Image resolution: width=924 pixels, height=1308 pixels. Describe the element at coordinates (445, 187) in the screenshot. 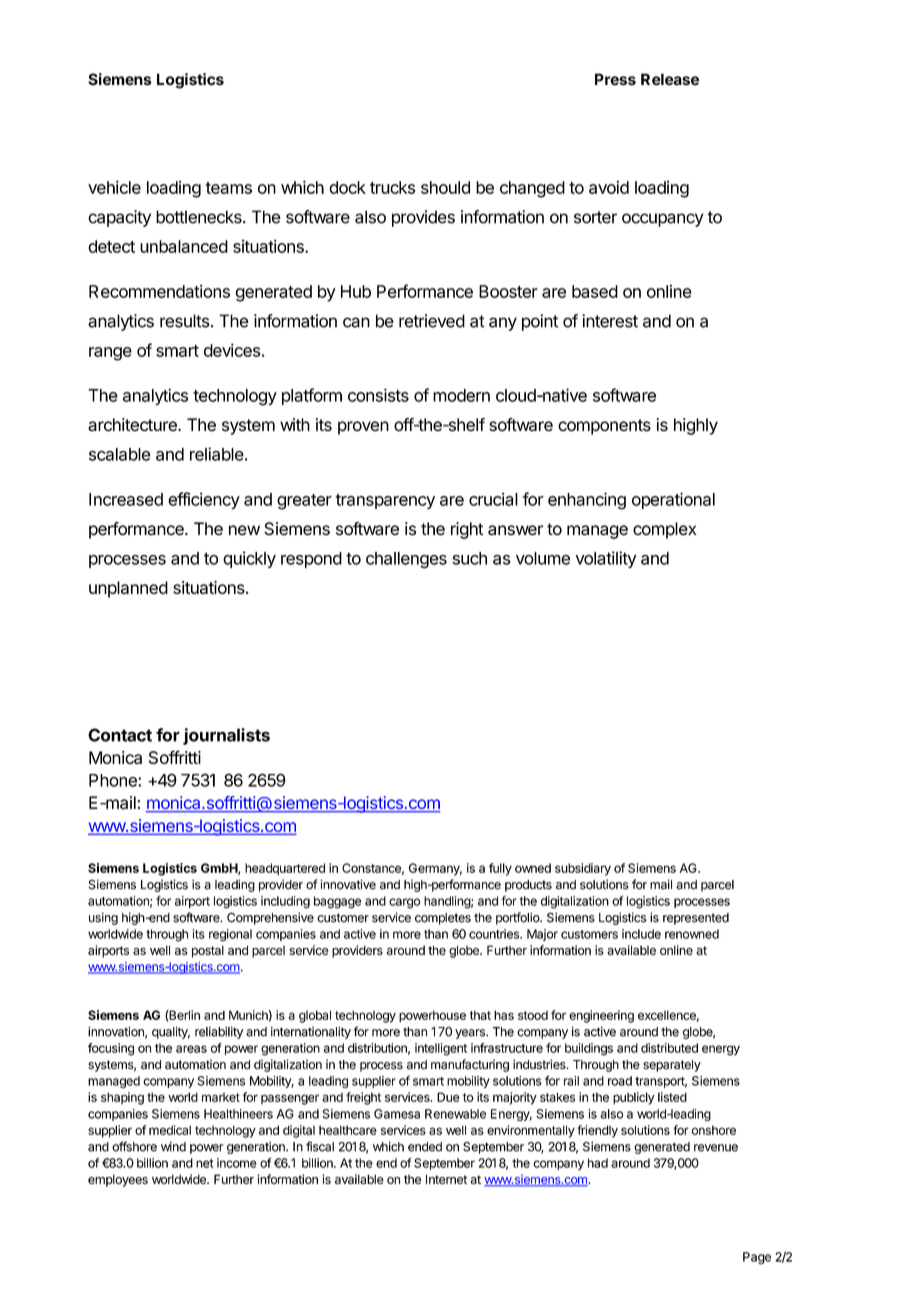

I see `should` at that location.
